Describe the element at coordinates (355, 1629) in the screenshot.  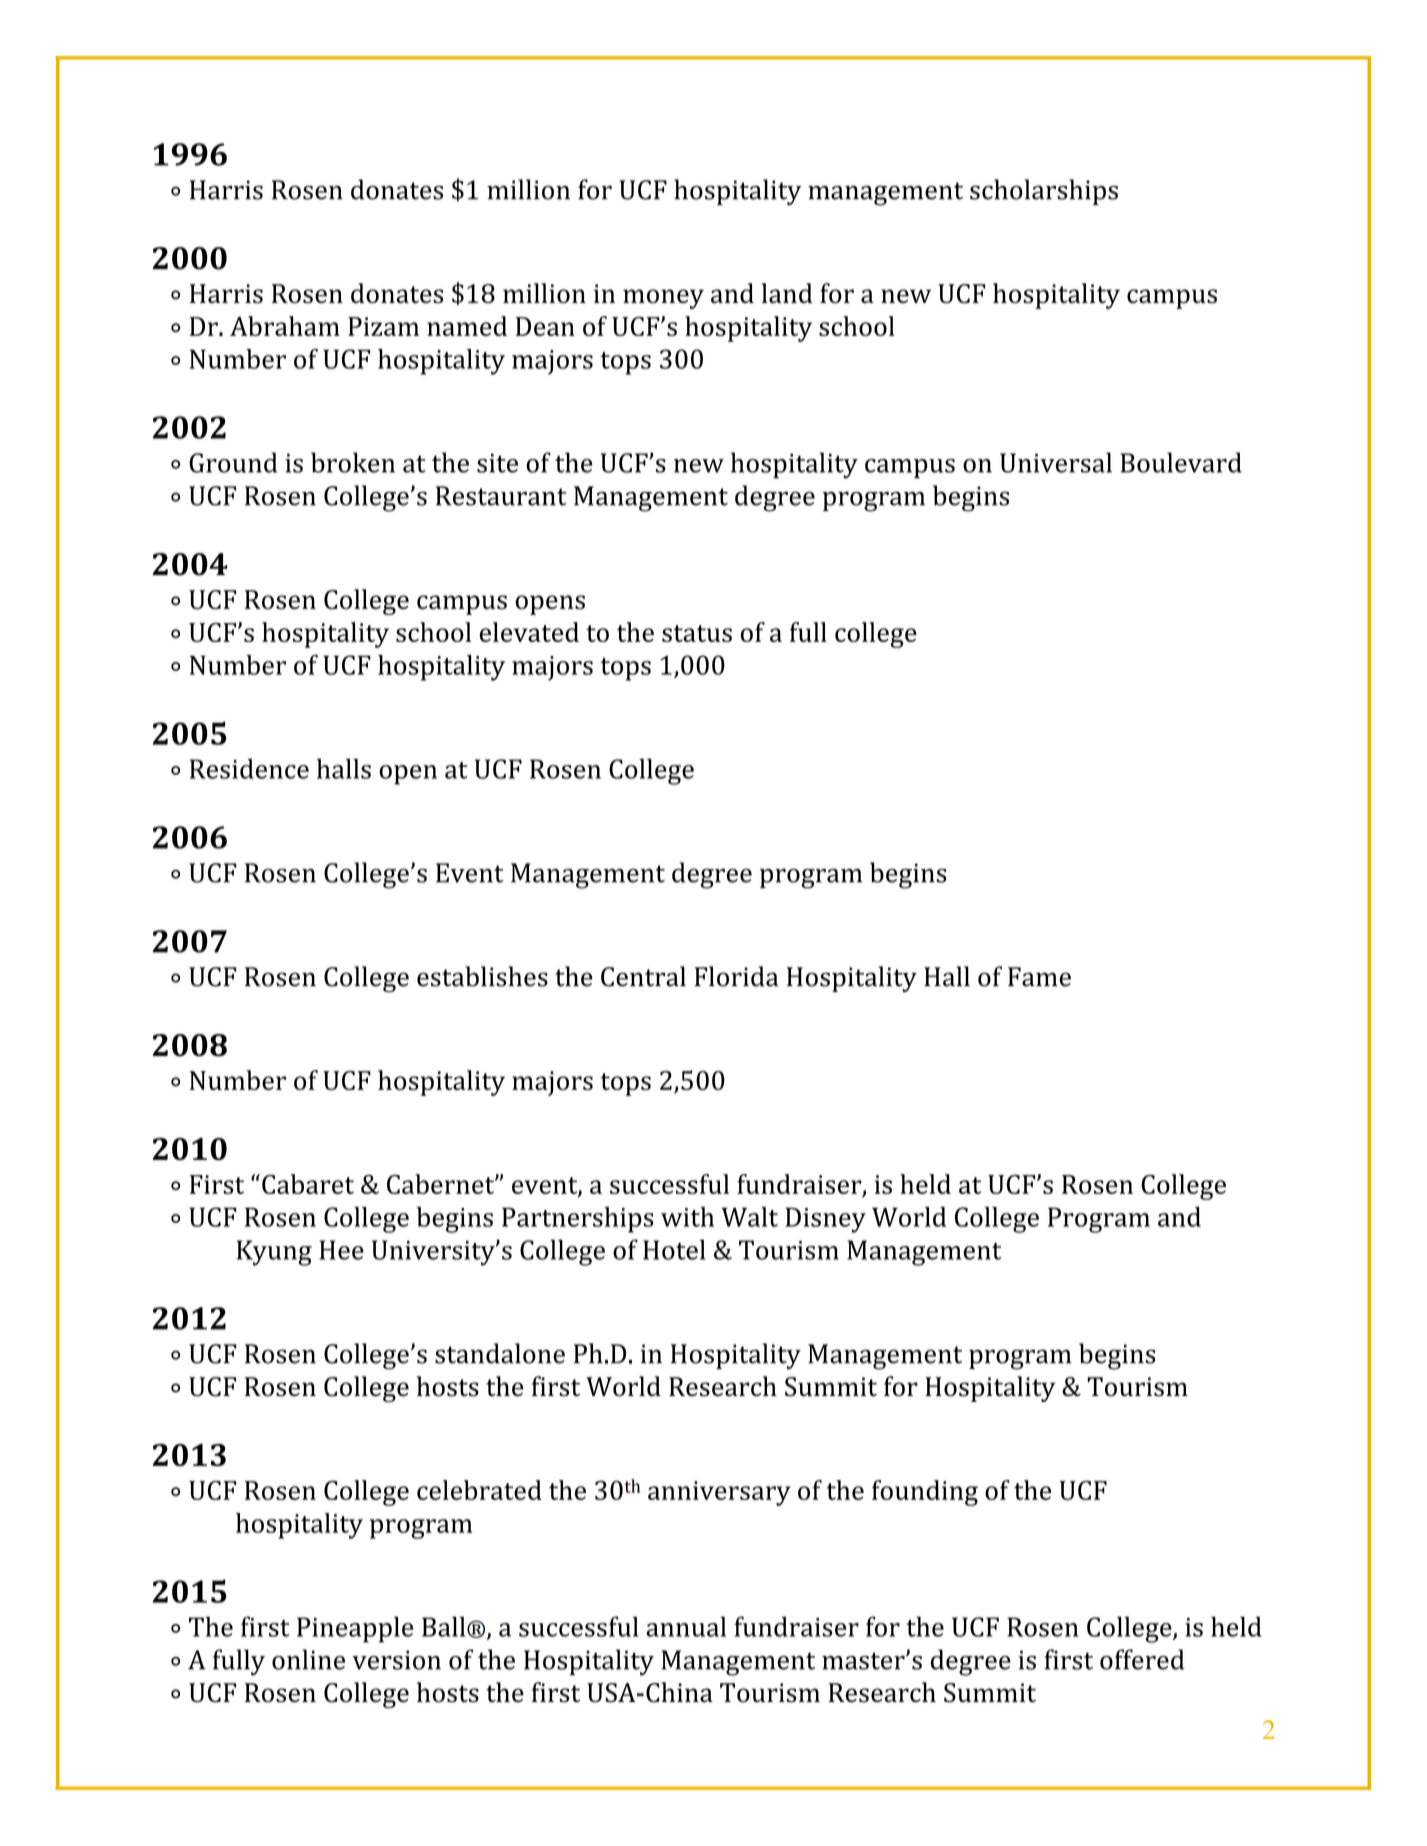
I see `Pineapple` at that location.
